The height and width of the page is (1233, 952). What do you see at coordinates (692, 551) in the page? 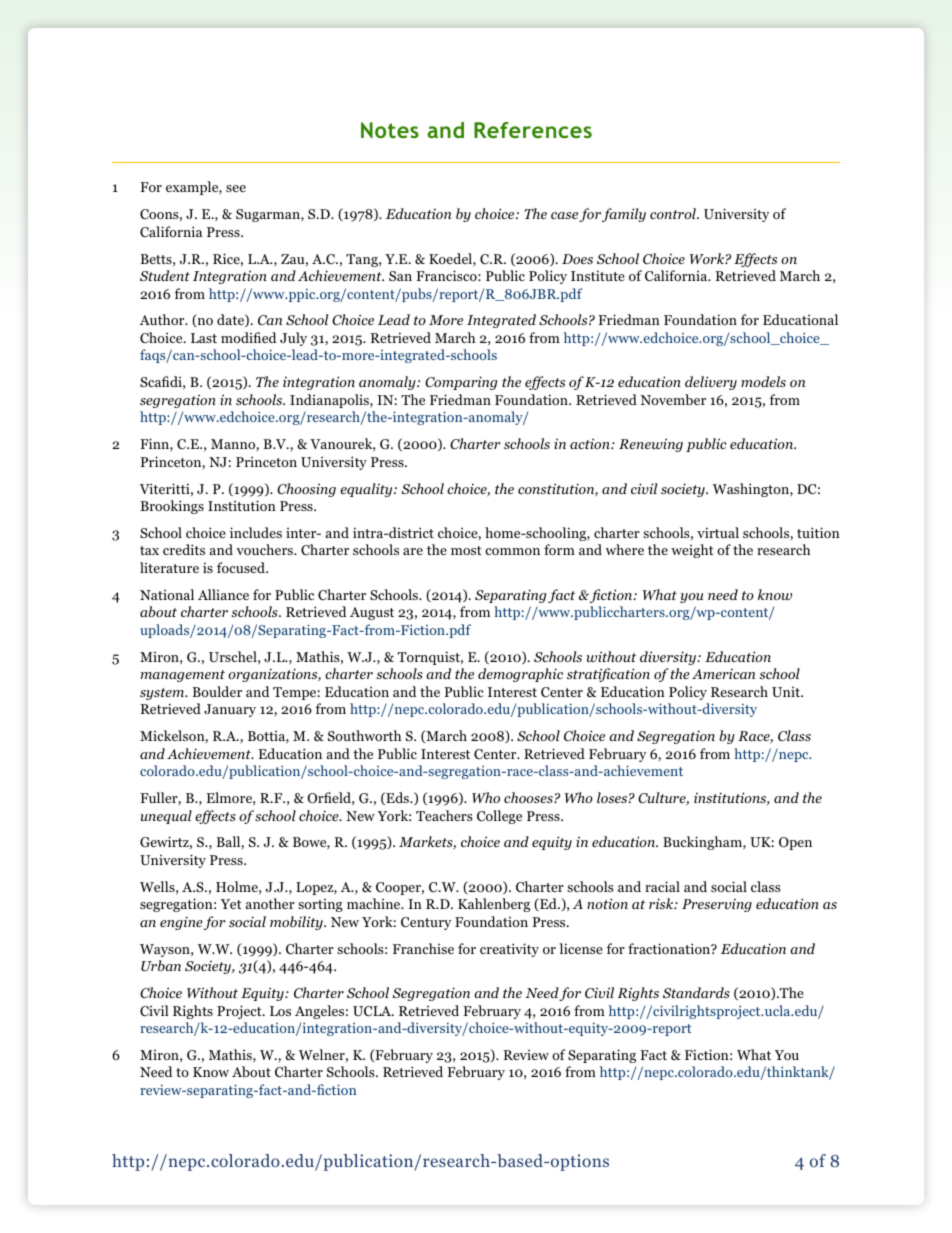
I see `weight` at bounding box center [692, 551].
